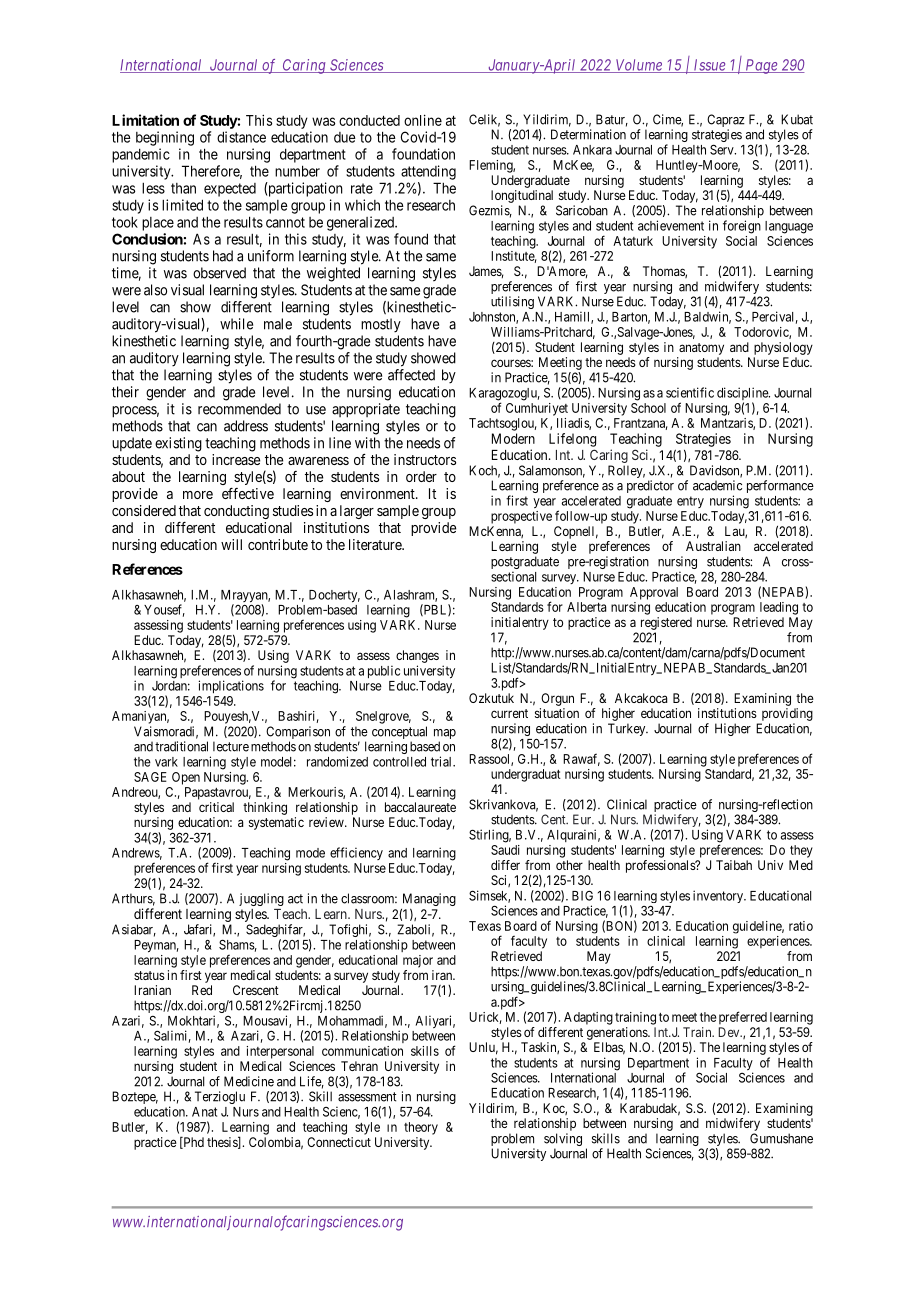  Describe the element at coordinates (178, 444) in the screenshot. I see `existing` at that location.
